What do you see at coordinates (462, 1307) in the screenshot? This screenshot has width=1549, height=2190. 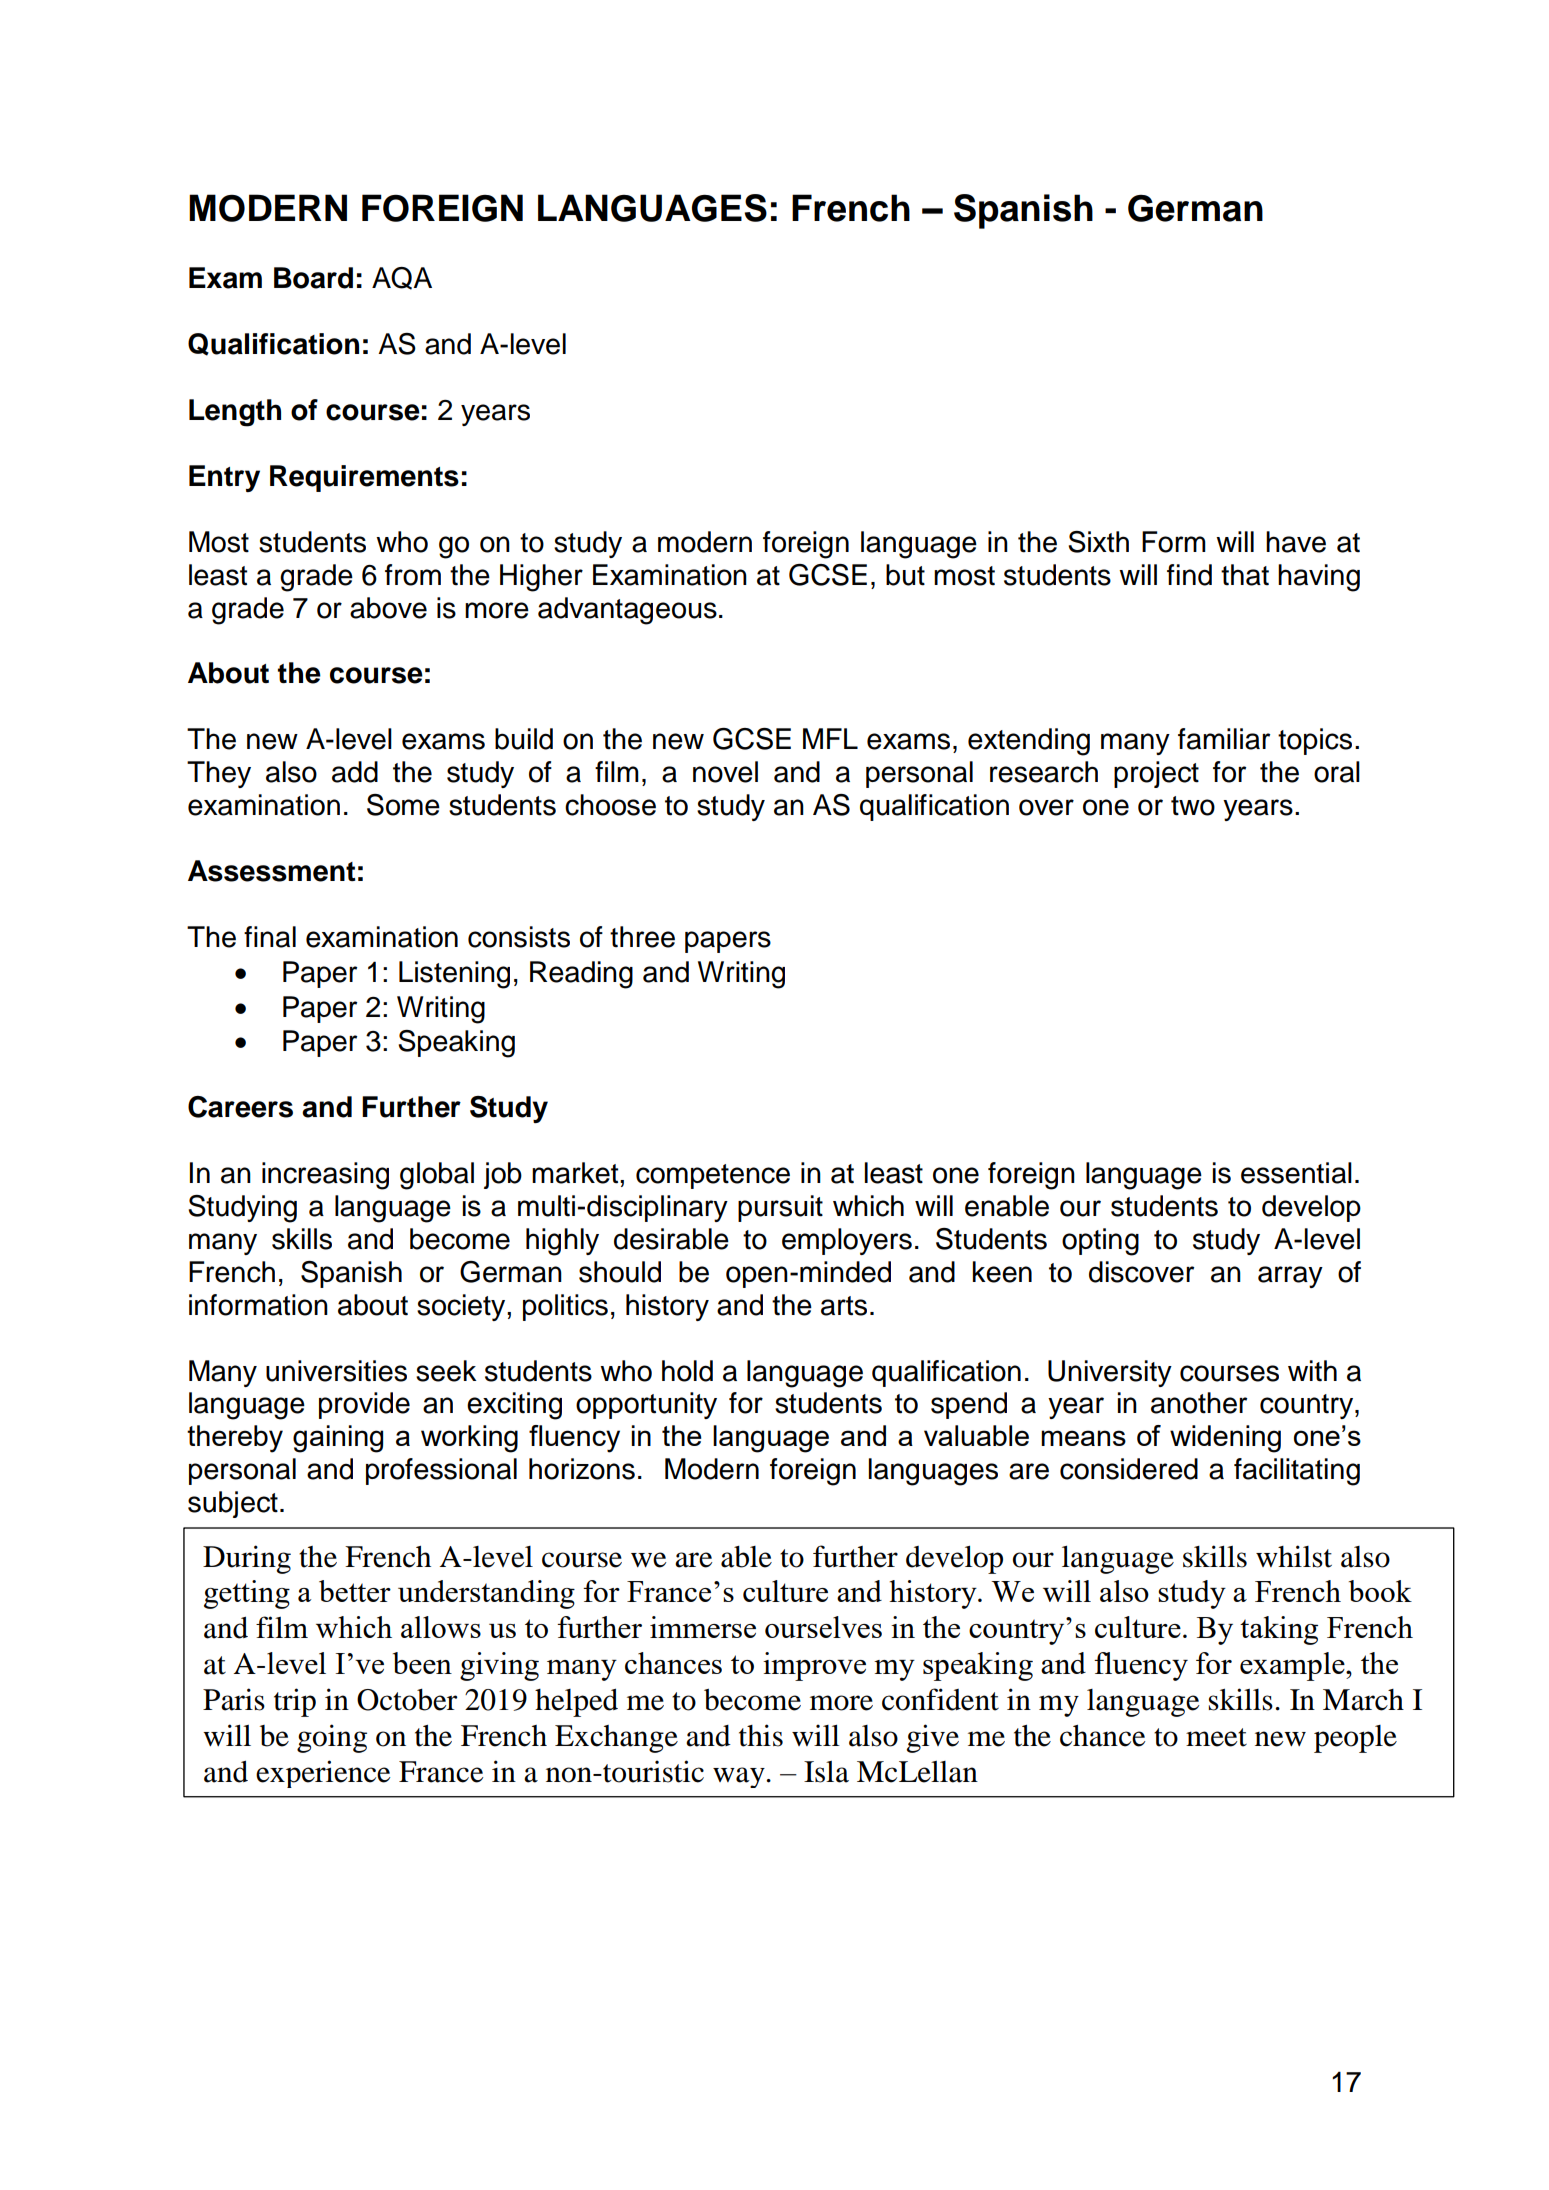 I see `society` at bounding box center [462, 1307].
